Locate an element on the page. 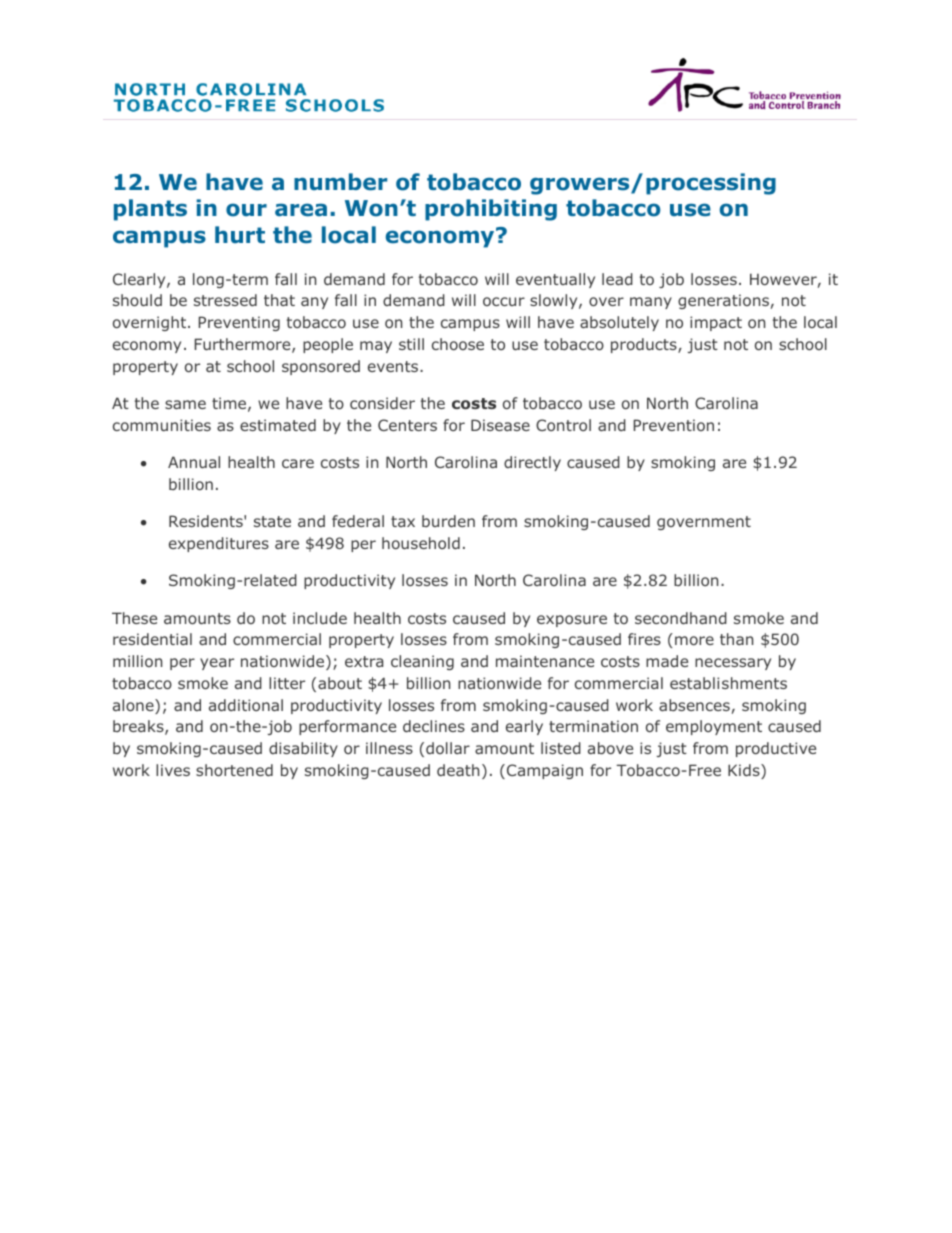 Image resolution: width=952 pixels, height=1233 pixels. Prevention is located at coordinates (674, 425).
